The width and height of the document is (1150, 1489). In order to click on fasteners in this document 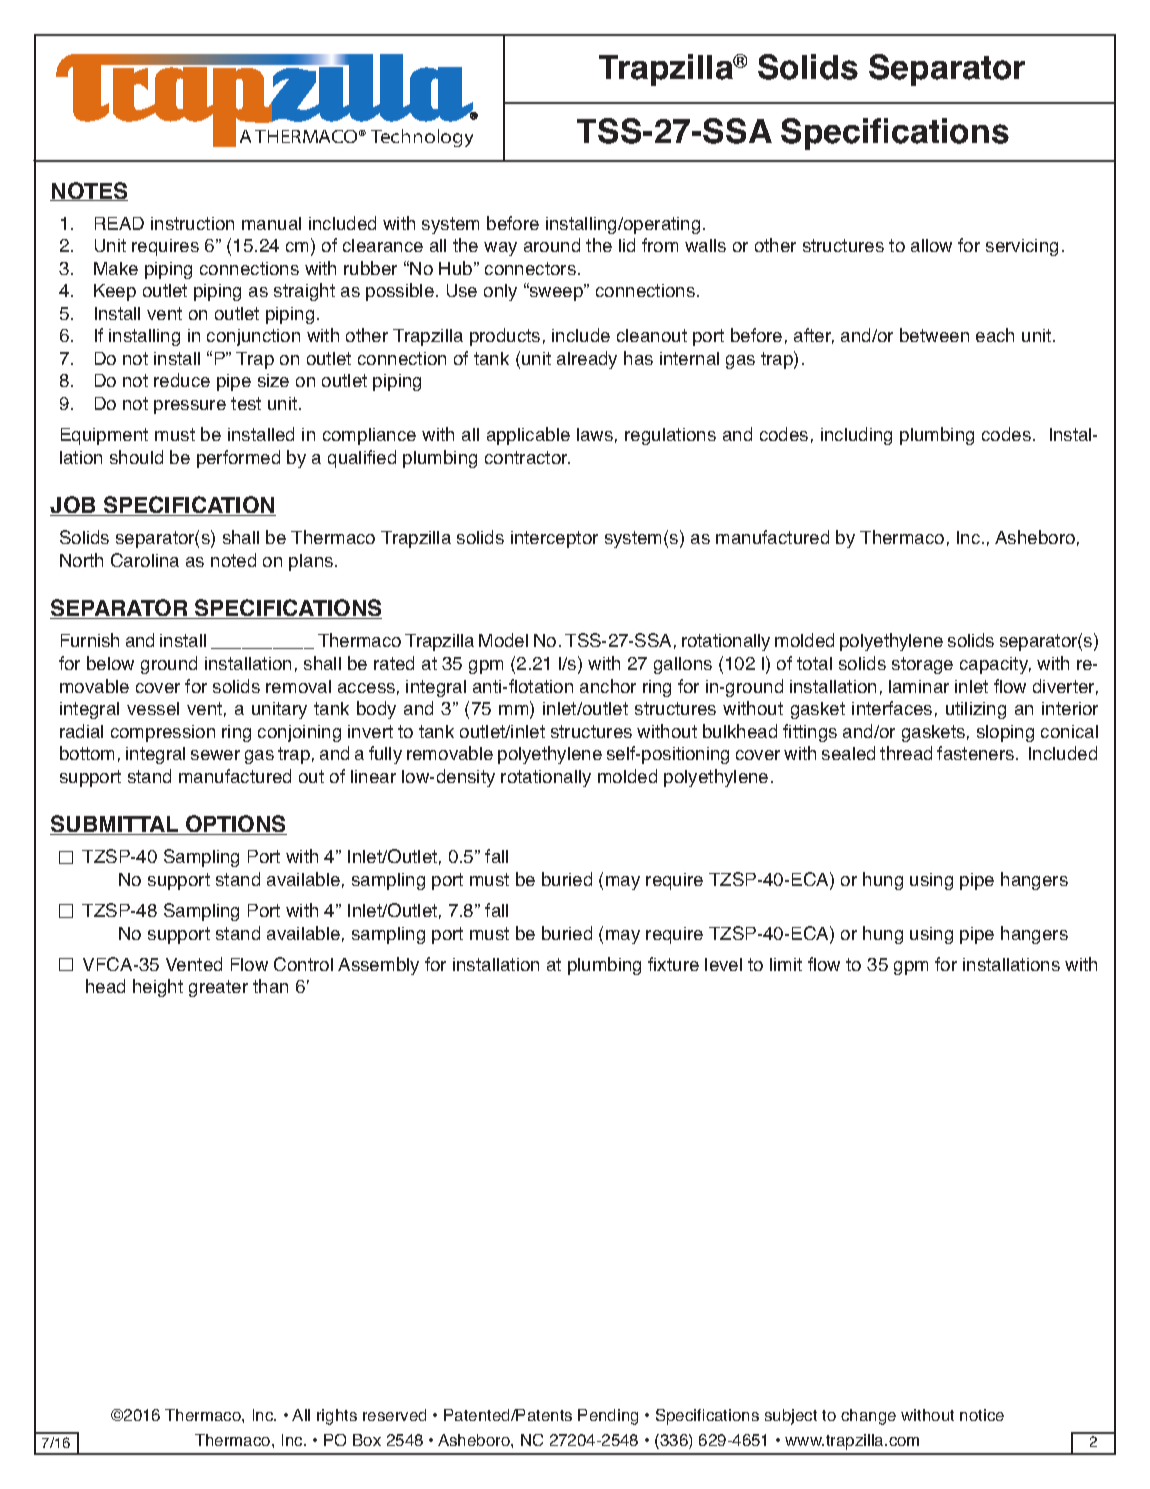, I will do `click(977, 753)`.
